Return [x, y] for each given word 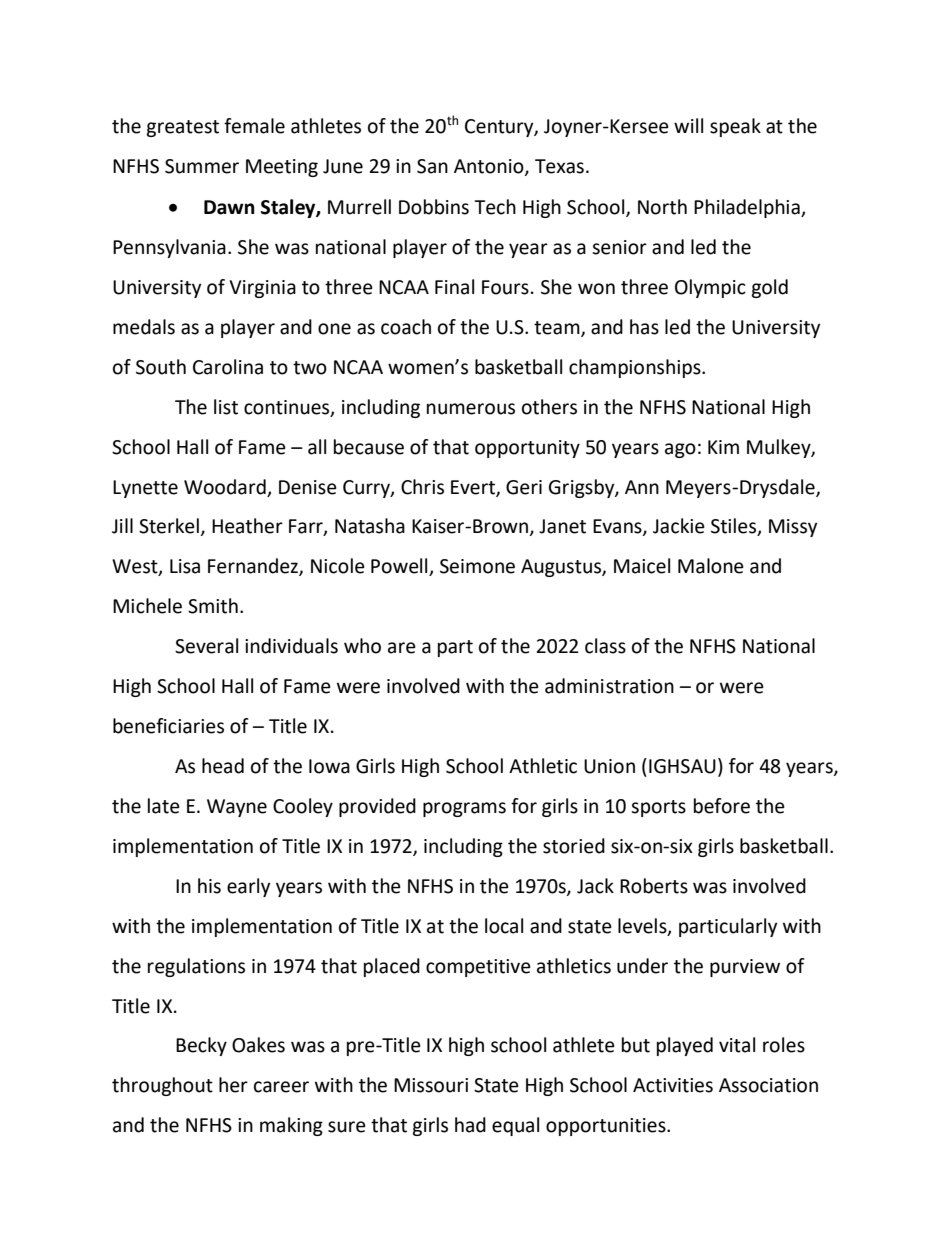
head [223, 766]
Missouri [431, 1085]
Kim [723, 447]
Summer [202, 166]
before [722, 806]
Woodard [225, 487]
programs [464, 809]
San [432, 166]
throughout [162, 1086]
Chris [422, 487]
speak [735, 127]
